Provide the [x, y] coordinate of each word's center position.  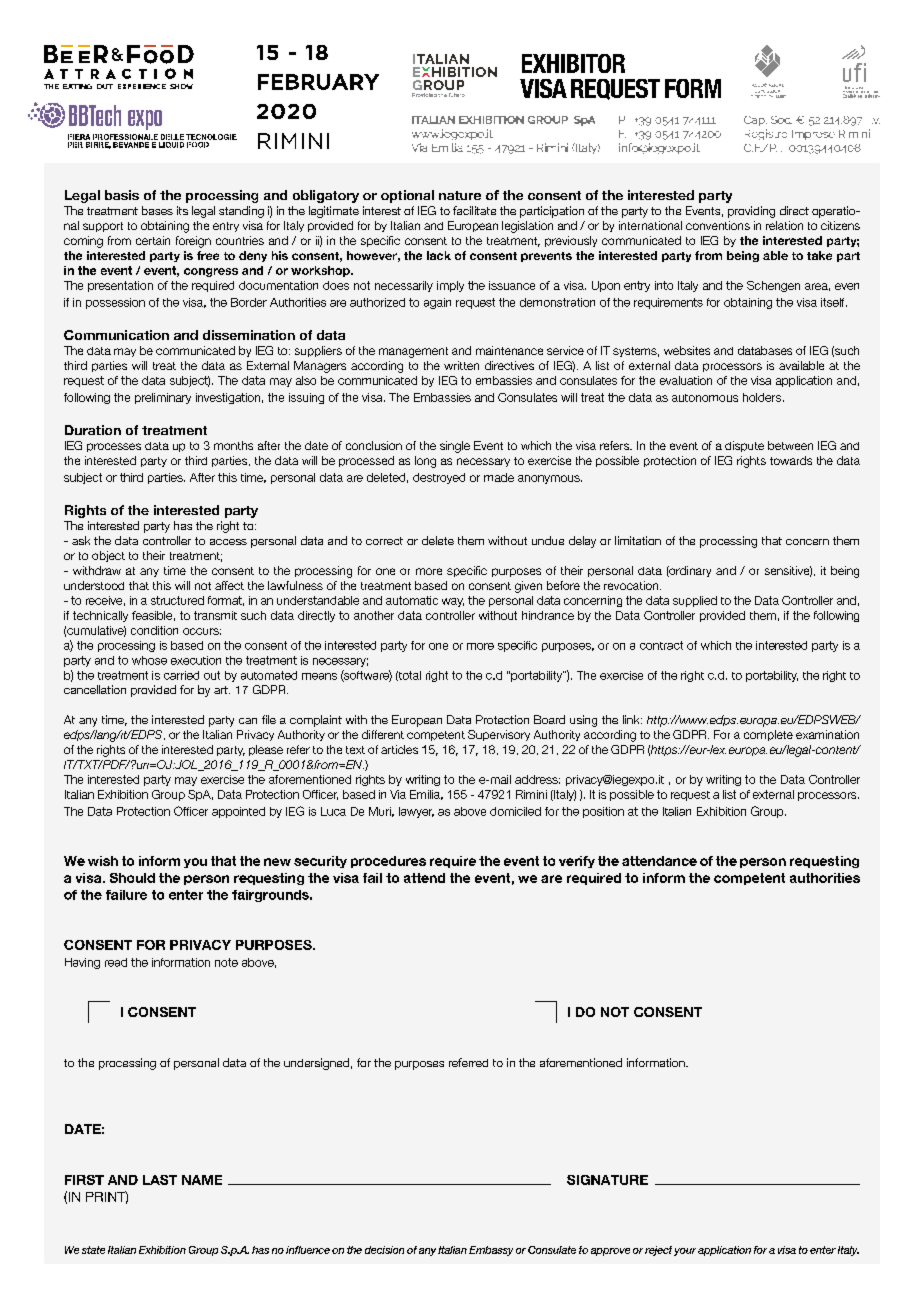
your [685, 1252]
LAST [160, 1180]
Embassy [491, 1251]
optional [407, 196]
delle [172, 137]
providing [751, 212]
